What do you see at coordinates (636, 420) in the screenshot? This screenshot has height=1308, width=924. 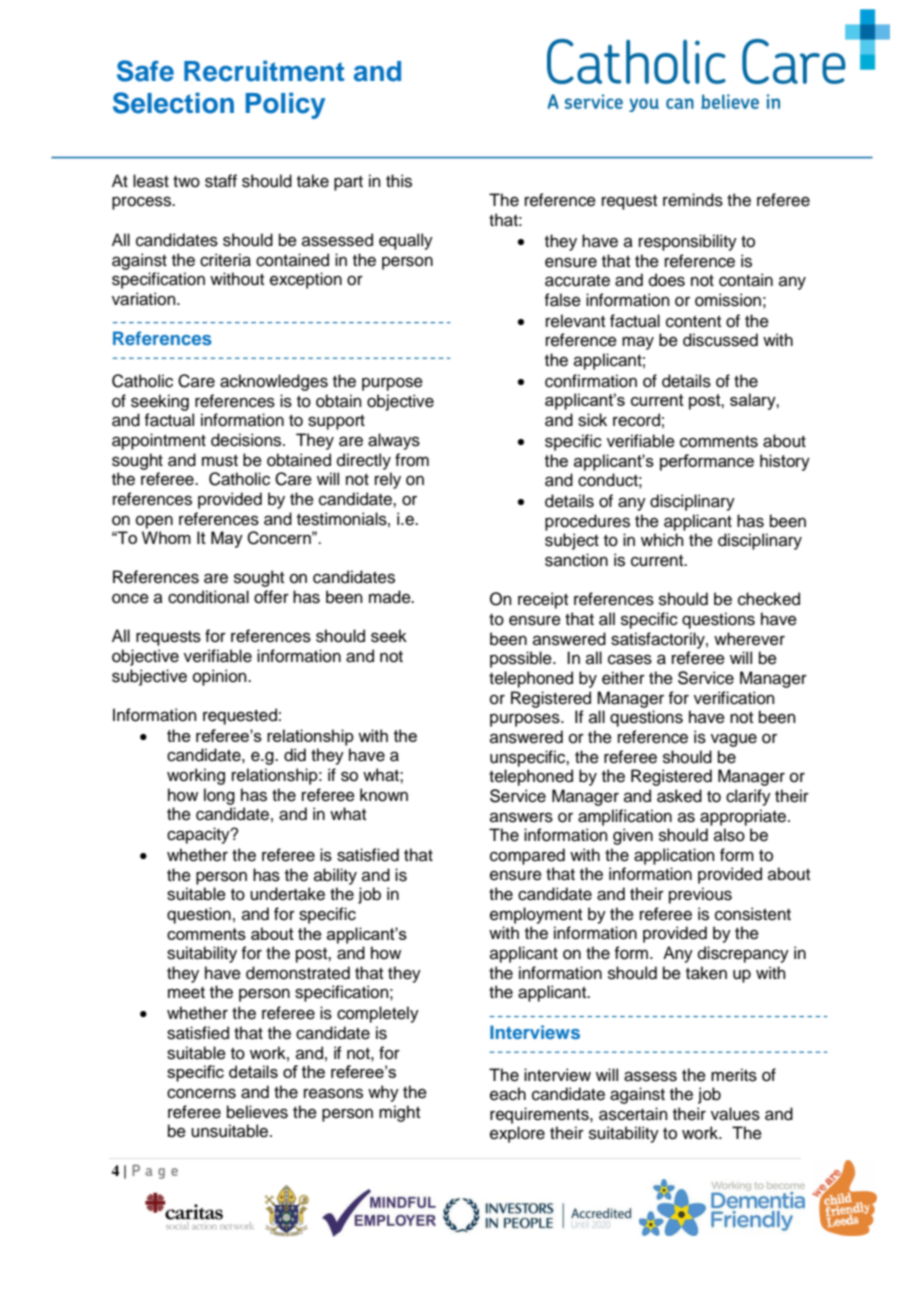 I see `record` at bounding box center [636, 420].
